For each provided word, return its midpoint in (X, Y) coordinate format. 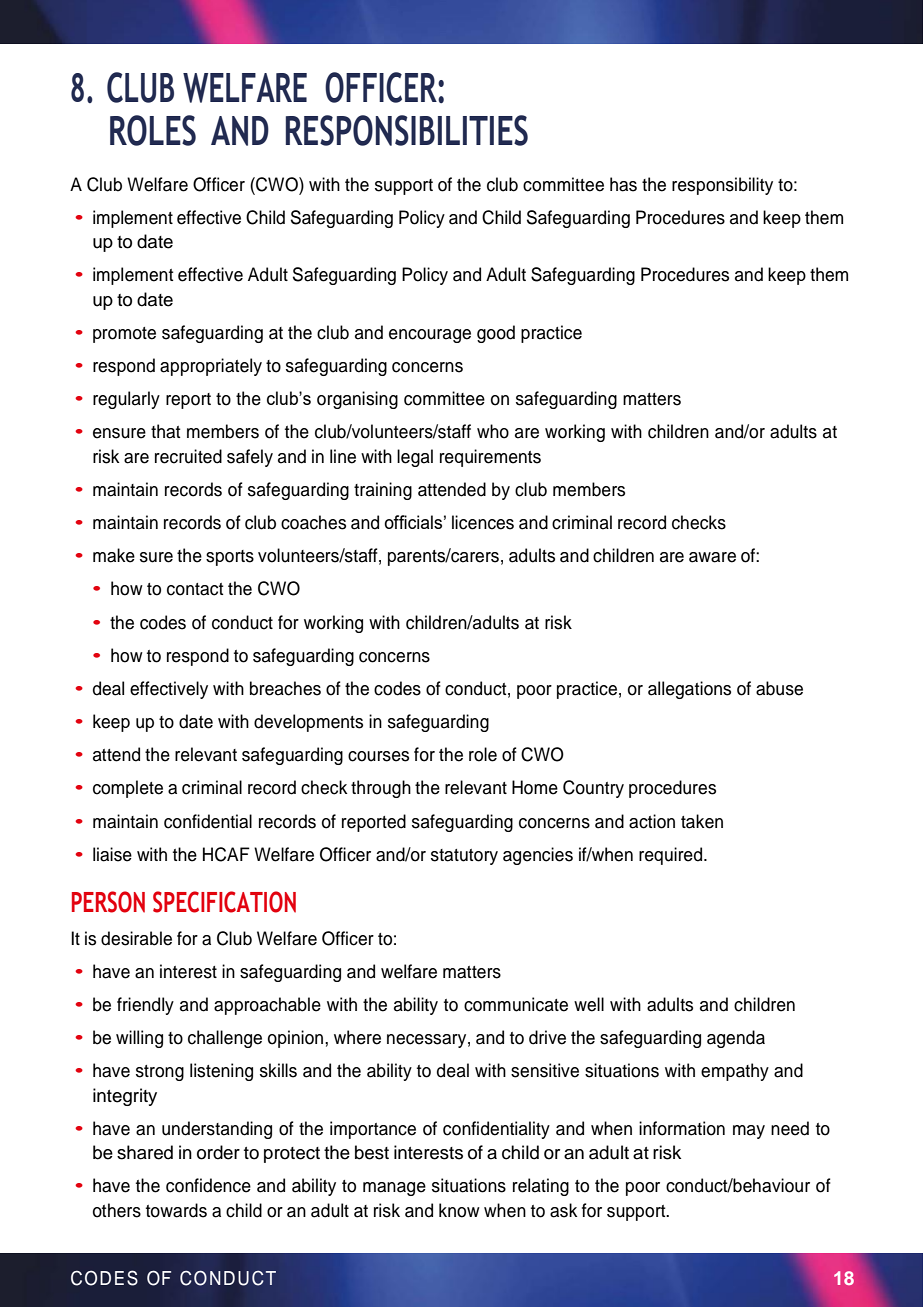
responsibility (722, 186)
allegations (689, 690)
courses (378, 756)
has (623, 184)
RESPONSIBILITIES (407, 130)
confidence (208, 1185)
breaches (285, 688)
